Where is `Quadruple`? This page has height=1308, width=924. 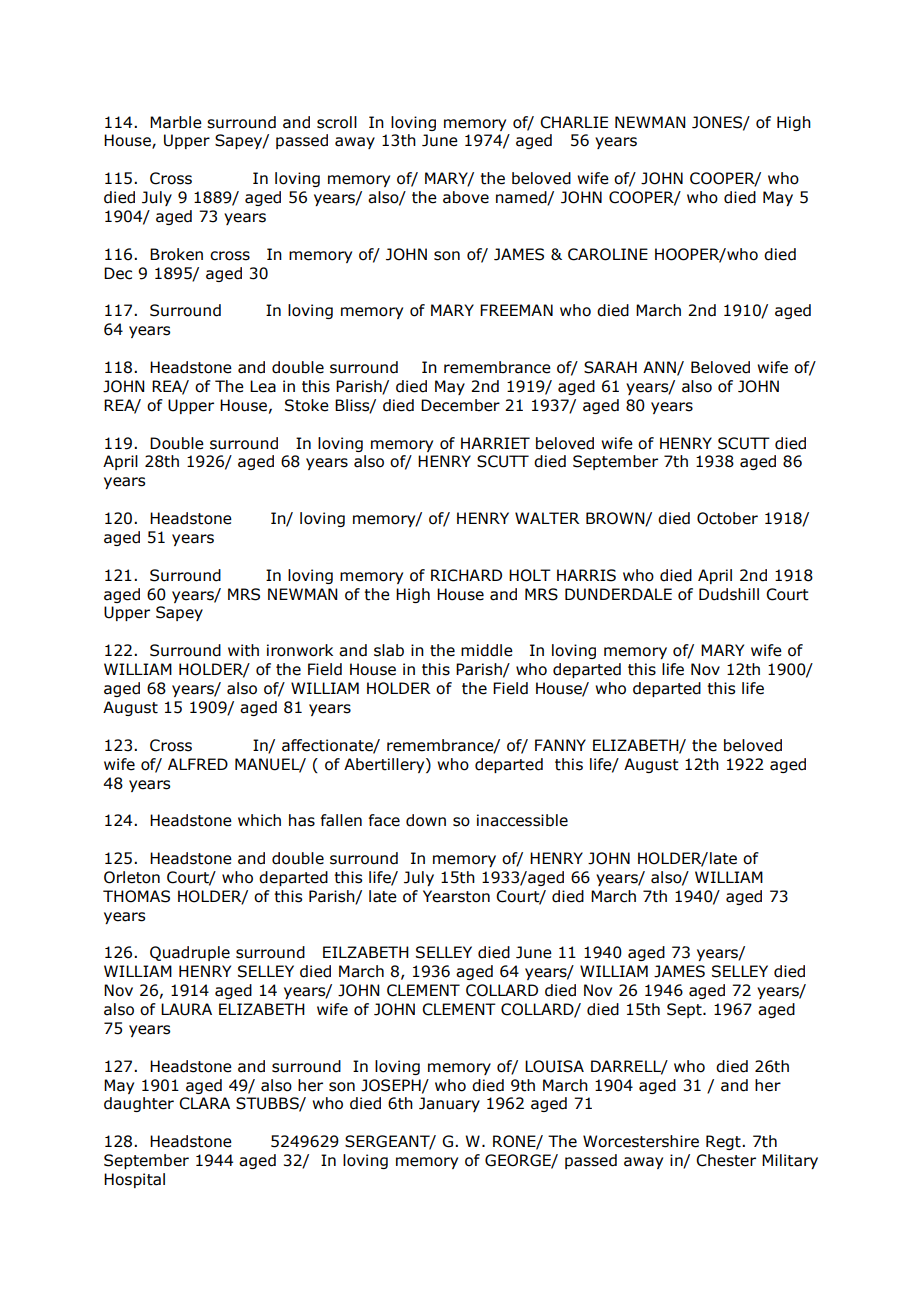
Quadruple is located at coordinates (190, 953).
